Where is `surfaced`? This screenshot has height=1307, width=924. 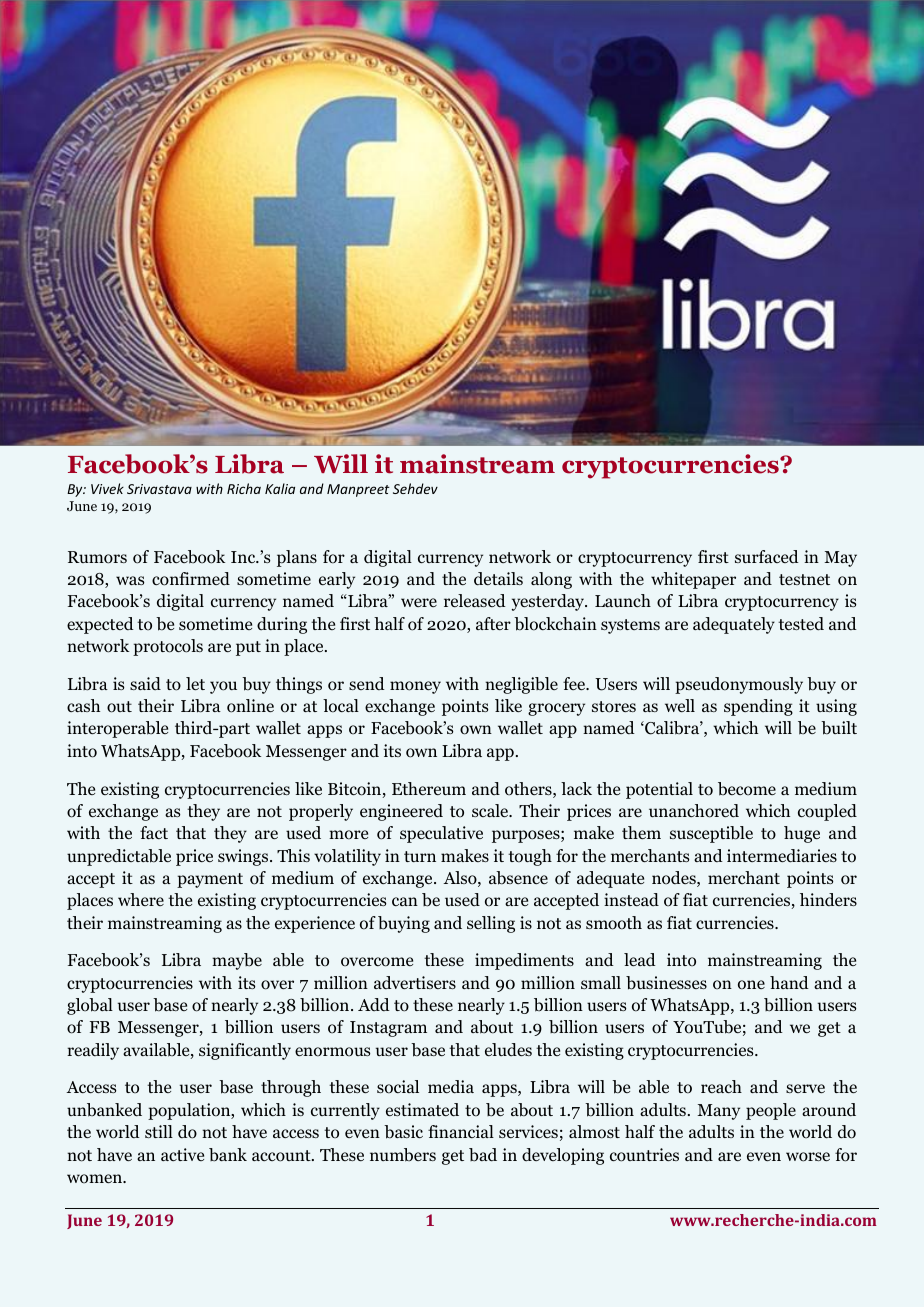
surfaced is located at coordinates (767, 556).
